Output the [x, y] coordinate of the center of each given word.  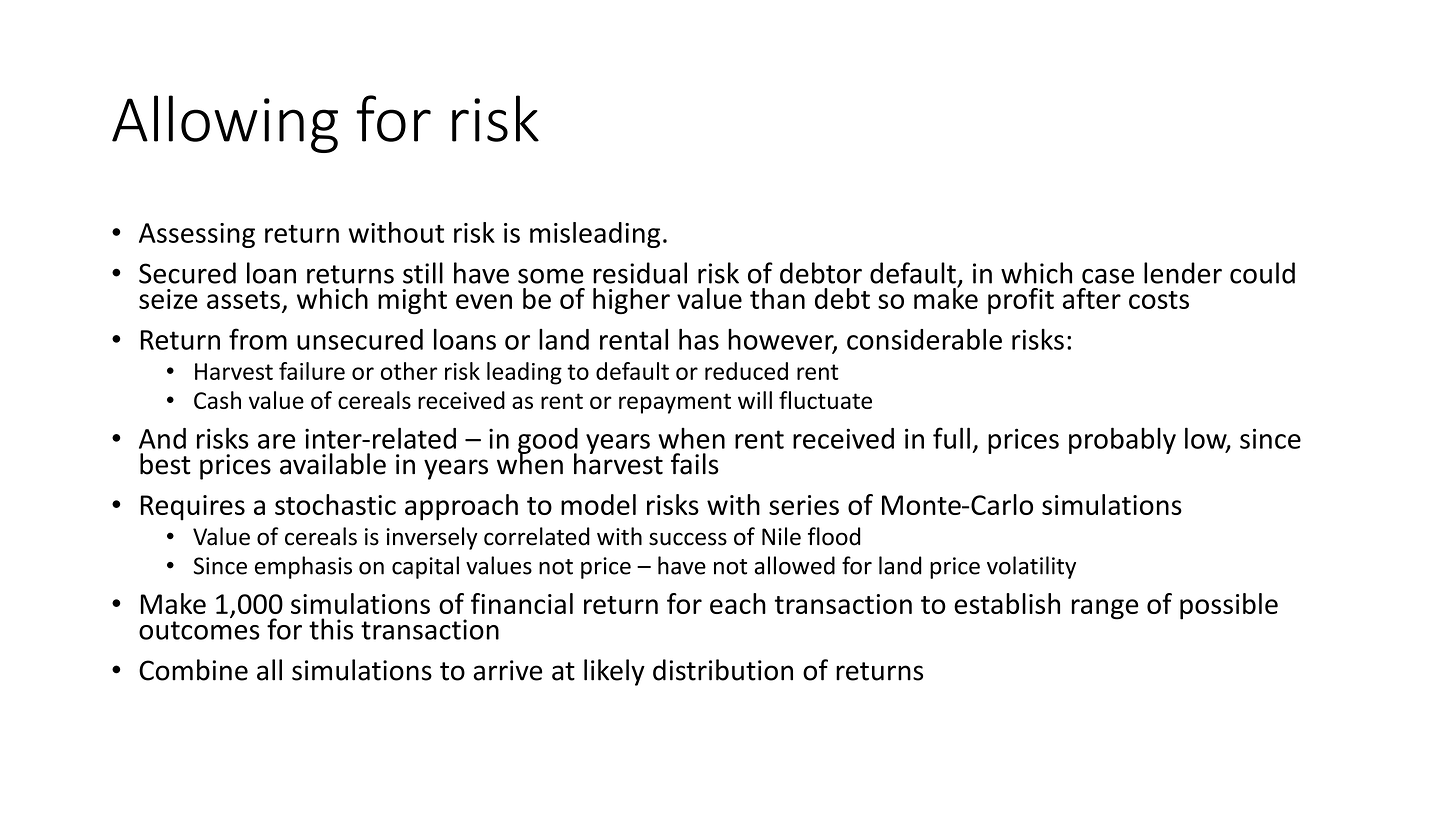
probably [1122, 440]
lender [1183, 273]
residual [640, 273]
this [331, 629]
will [755, 400]
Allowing [225, 124]
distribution [723, 670]
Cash [217, 400]
